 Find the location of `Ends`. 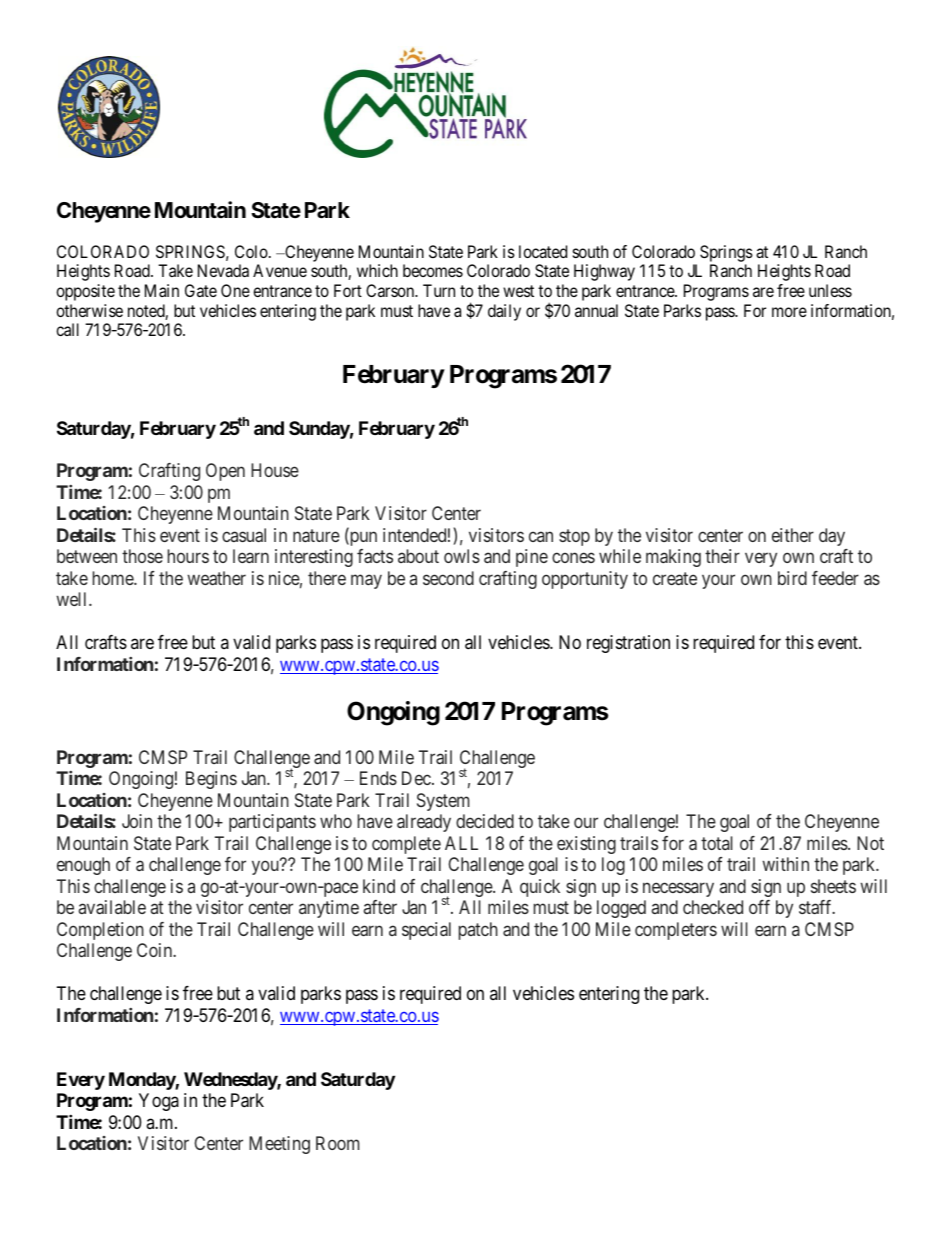

Ends is located at coordinates (378, 778).
